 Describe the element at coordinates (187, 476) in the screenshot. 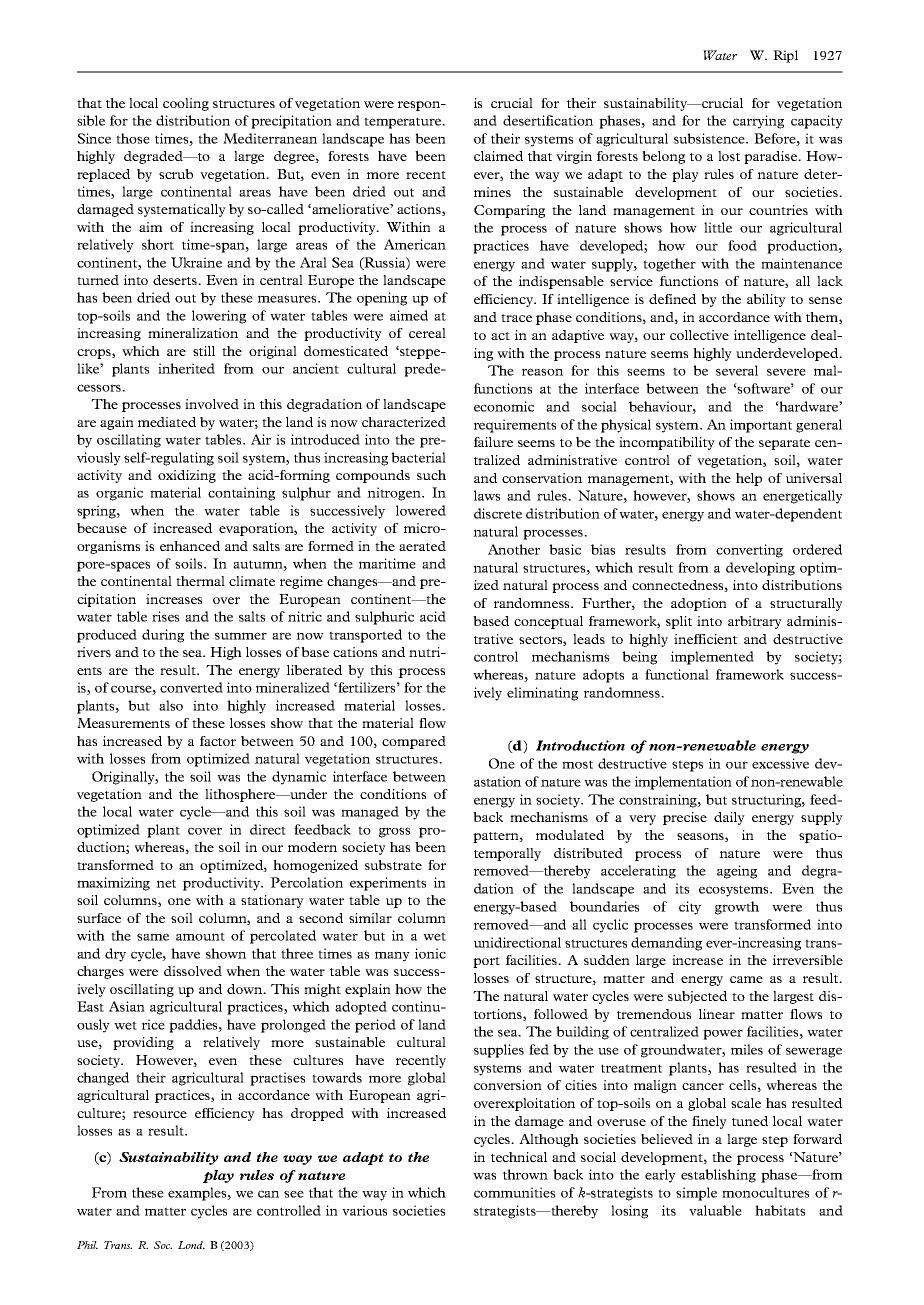

I see `oxidizing` at that location.
